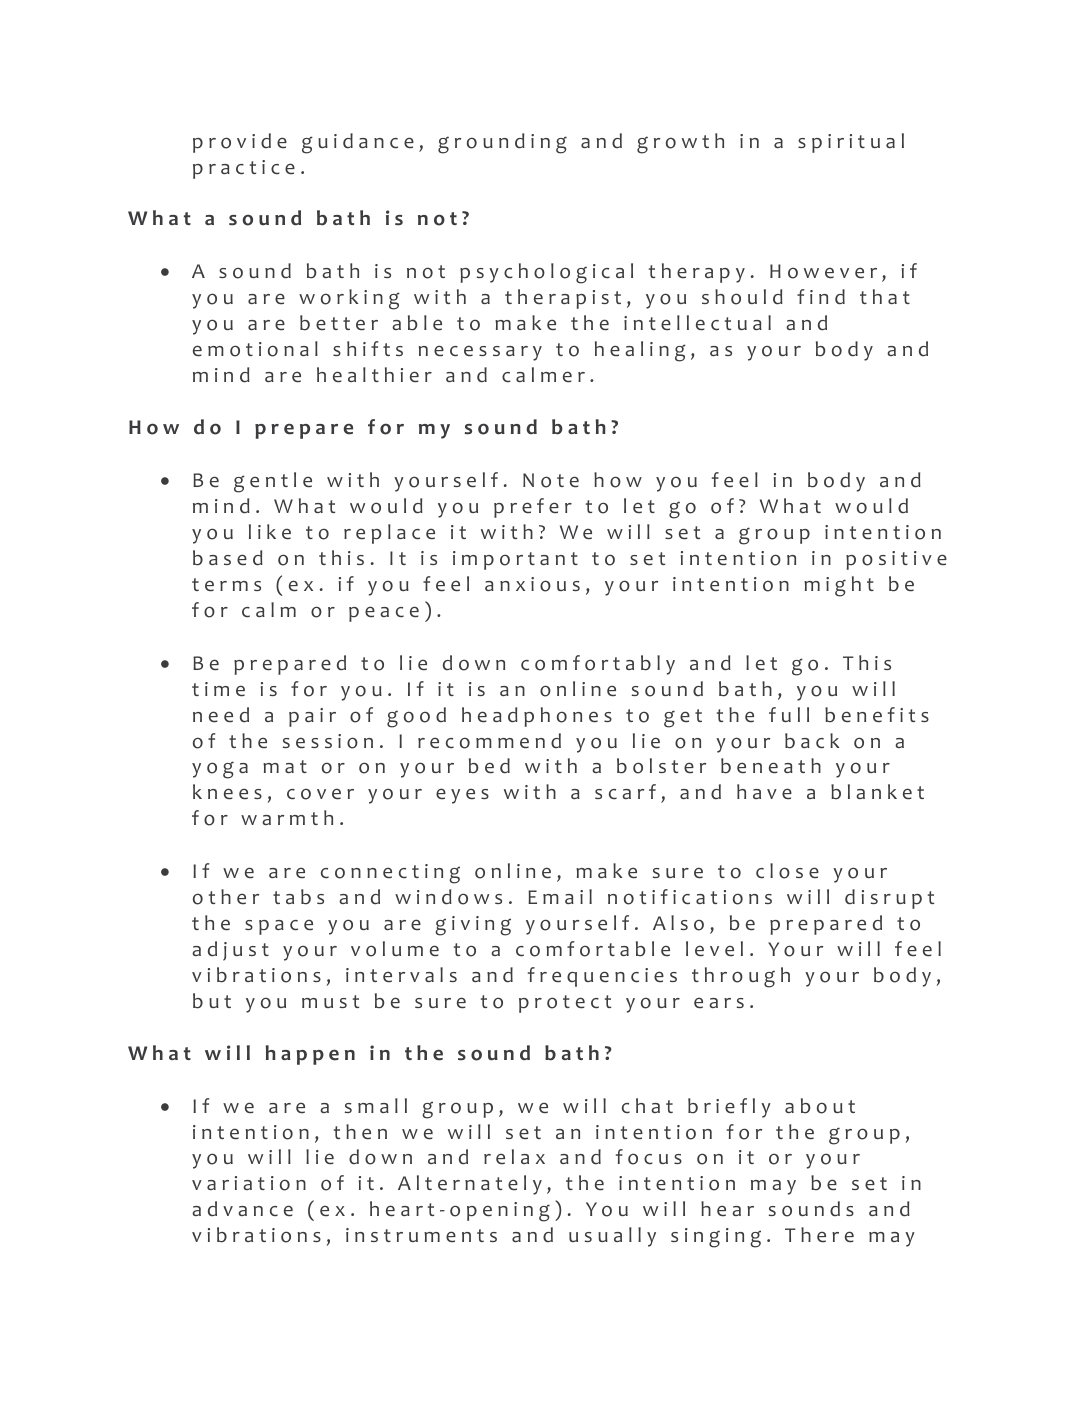 Image resolution: width=1083 pixels, height=1401 pixels. I want to click on Note, so click(551, 480).
